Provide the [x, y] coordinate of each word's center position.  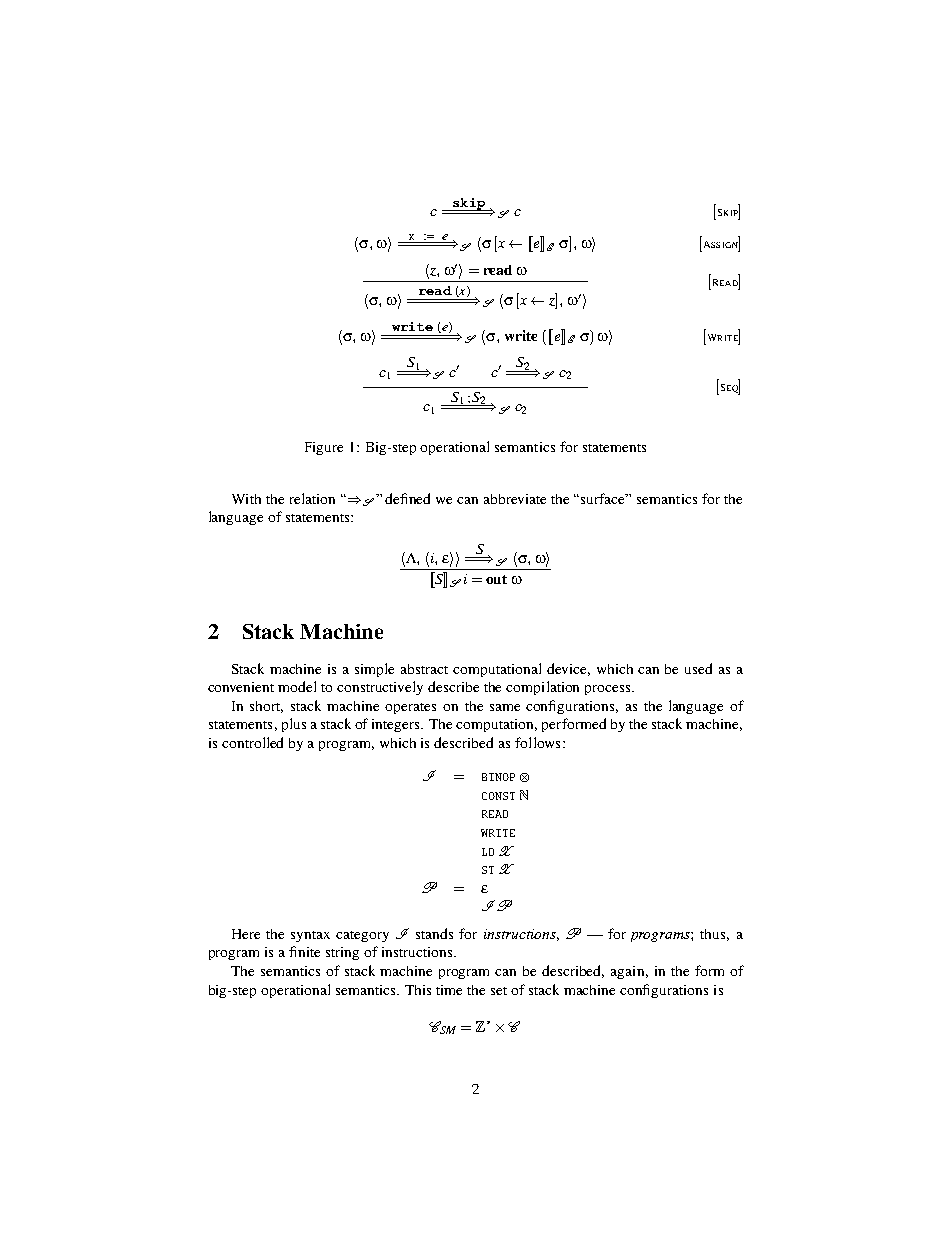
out [496, 579]
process [609, 690]
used [698, 668]
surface [604, 498]
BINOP [498, 777]
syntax [310, 936]
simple [374, 670]
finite [304, 951]
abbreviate [515, 499]
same [505, 707]
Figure [324, 448]
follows [537, 742]
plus [294, 725]
